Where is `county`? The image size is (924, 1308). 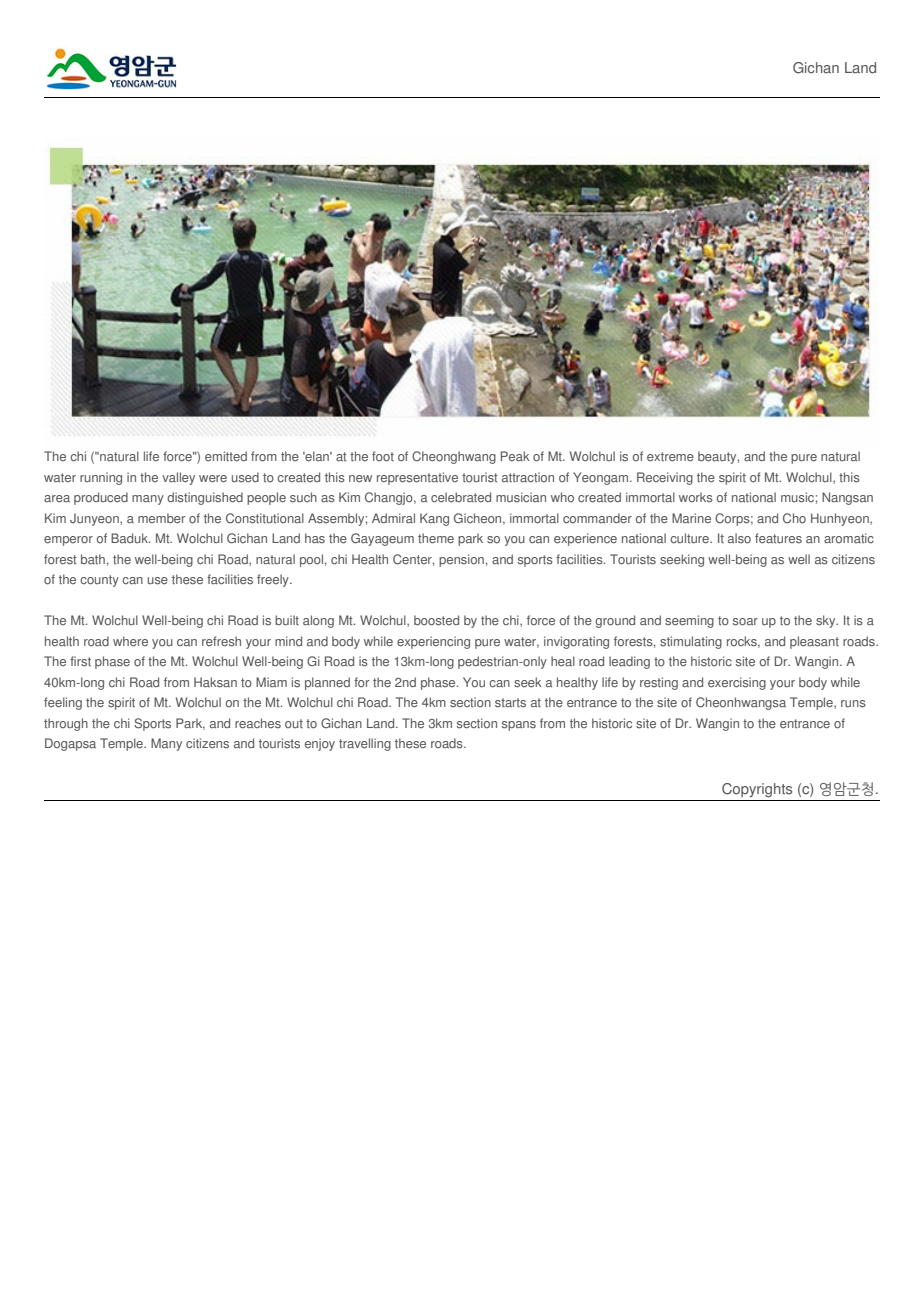 county is located at coordinates (99, 581).
